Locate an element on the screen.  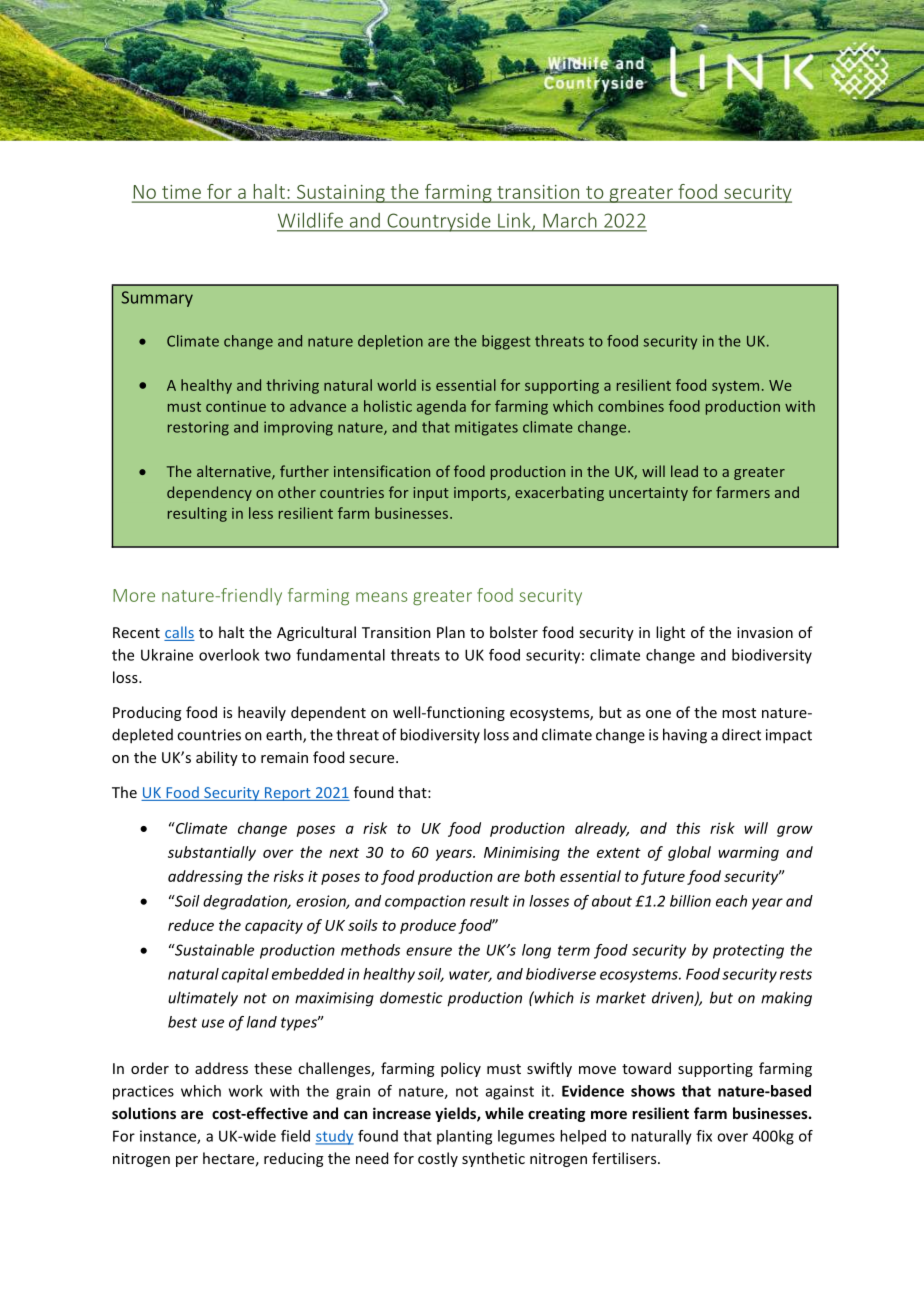
Countryside is located at coordinates (439, 222).
